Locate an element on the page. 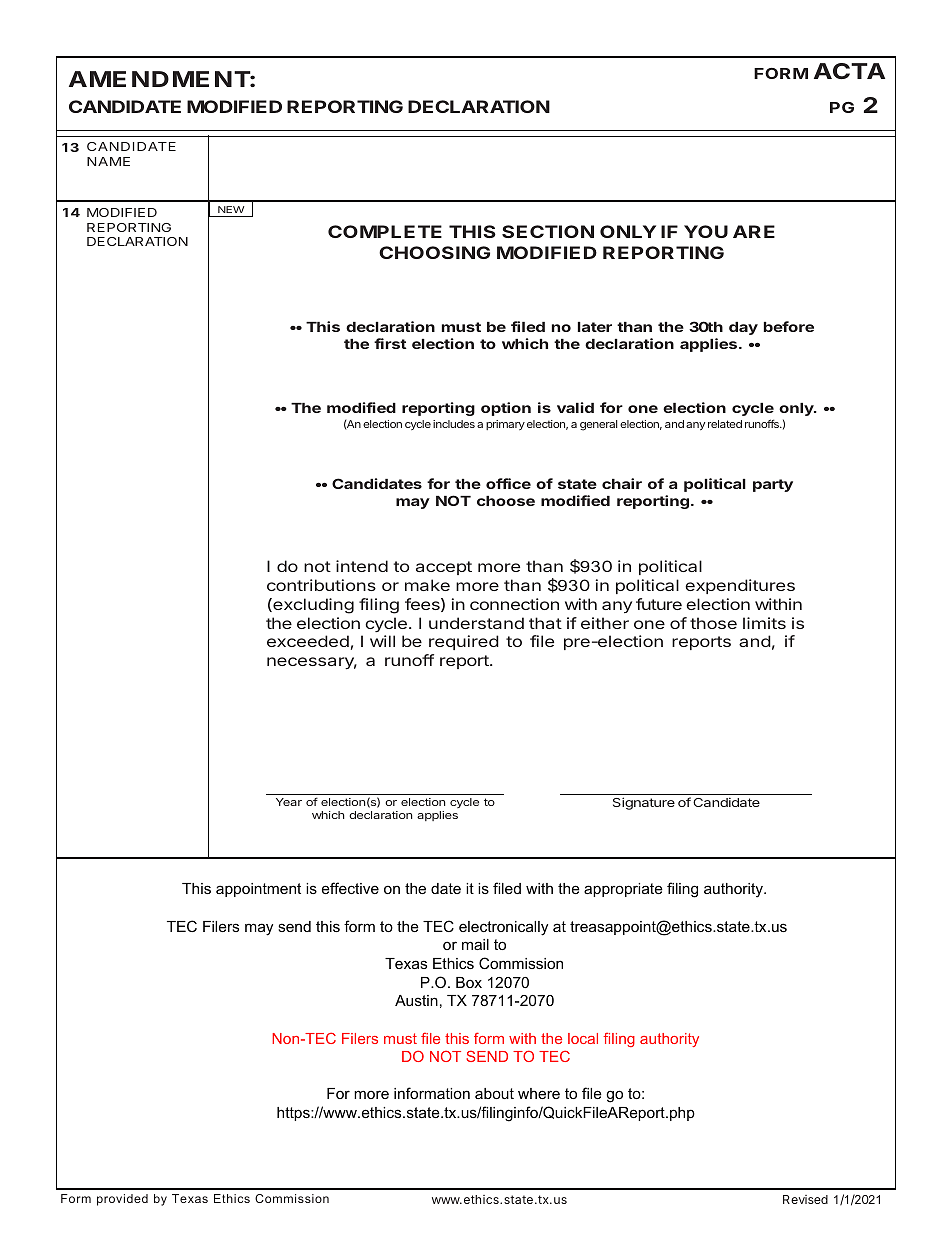 The height and width of the page is (1233, 952). office is located at coordinates (508, 483).
